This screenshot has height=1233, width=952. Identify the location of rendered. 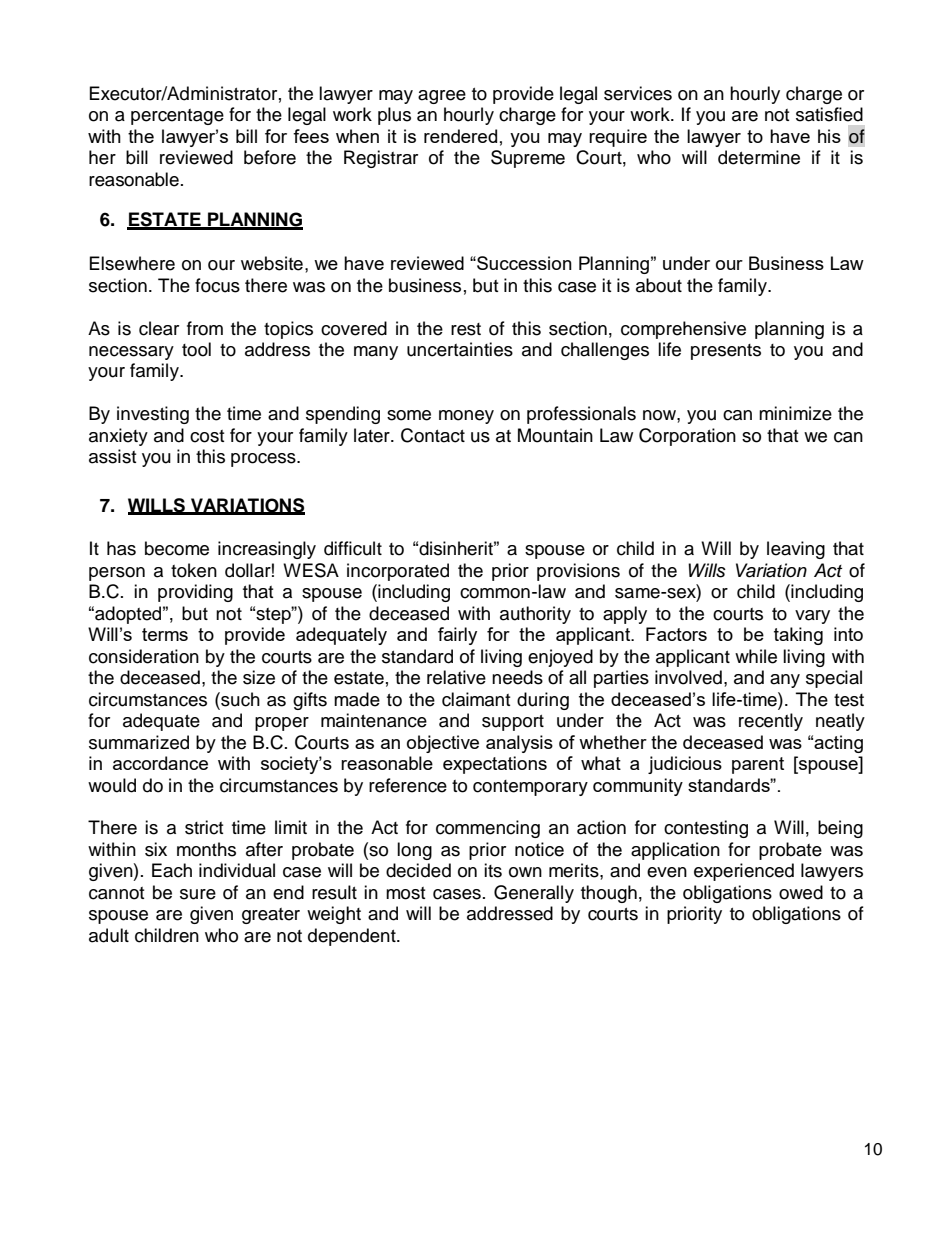
(460, 136).
